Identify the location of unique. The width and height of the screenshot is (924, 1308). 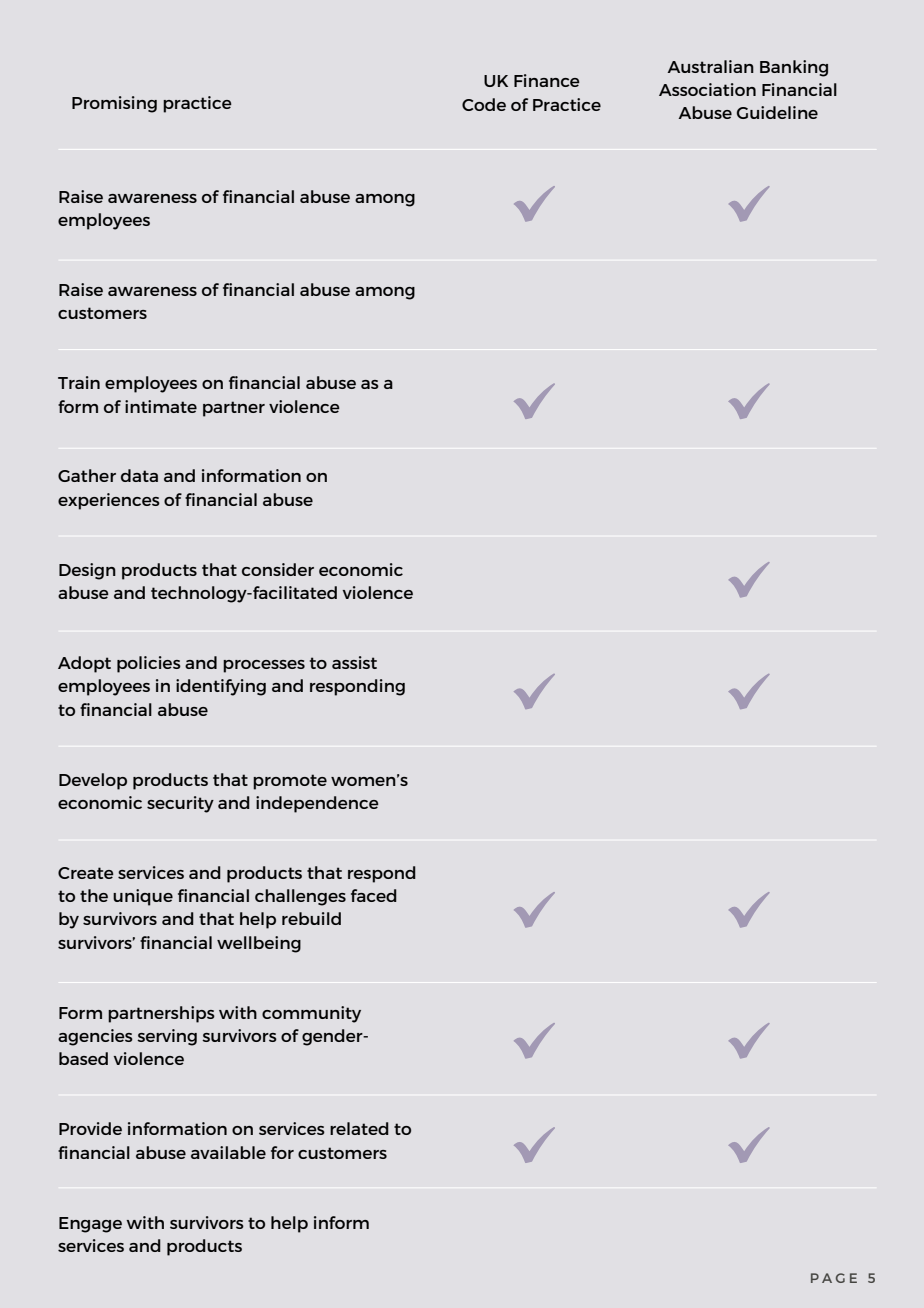
(143, 897).
